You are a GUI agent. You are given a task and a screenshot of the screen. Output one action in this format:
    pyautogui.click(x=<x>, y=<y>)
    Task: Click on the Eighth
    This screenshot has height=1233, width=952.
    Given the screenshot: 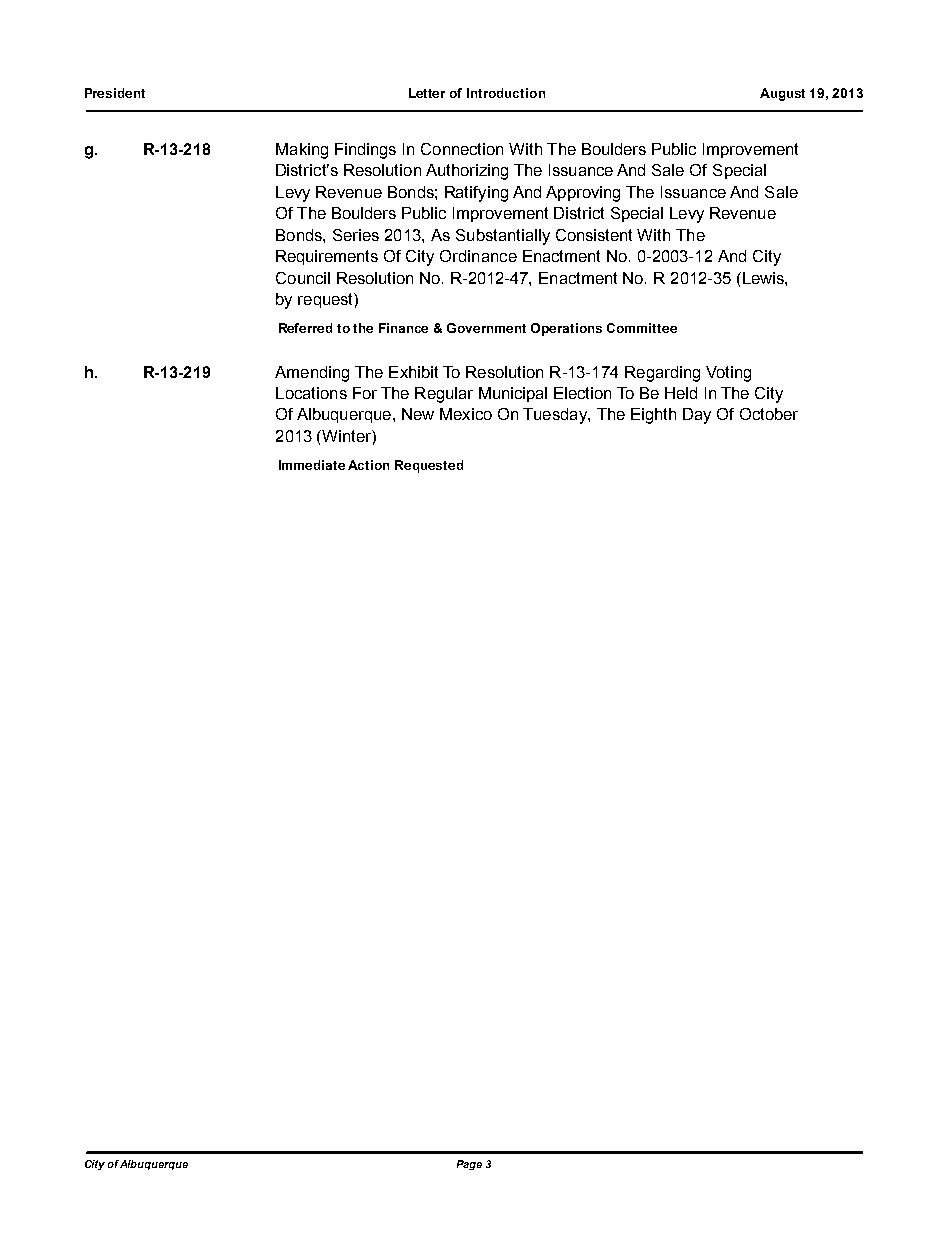 What is the action you would take?
    pyautogui.click(x=653, y=416)
